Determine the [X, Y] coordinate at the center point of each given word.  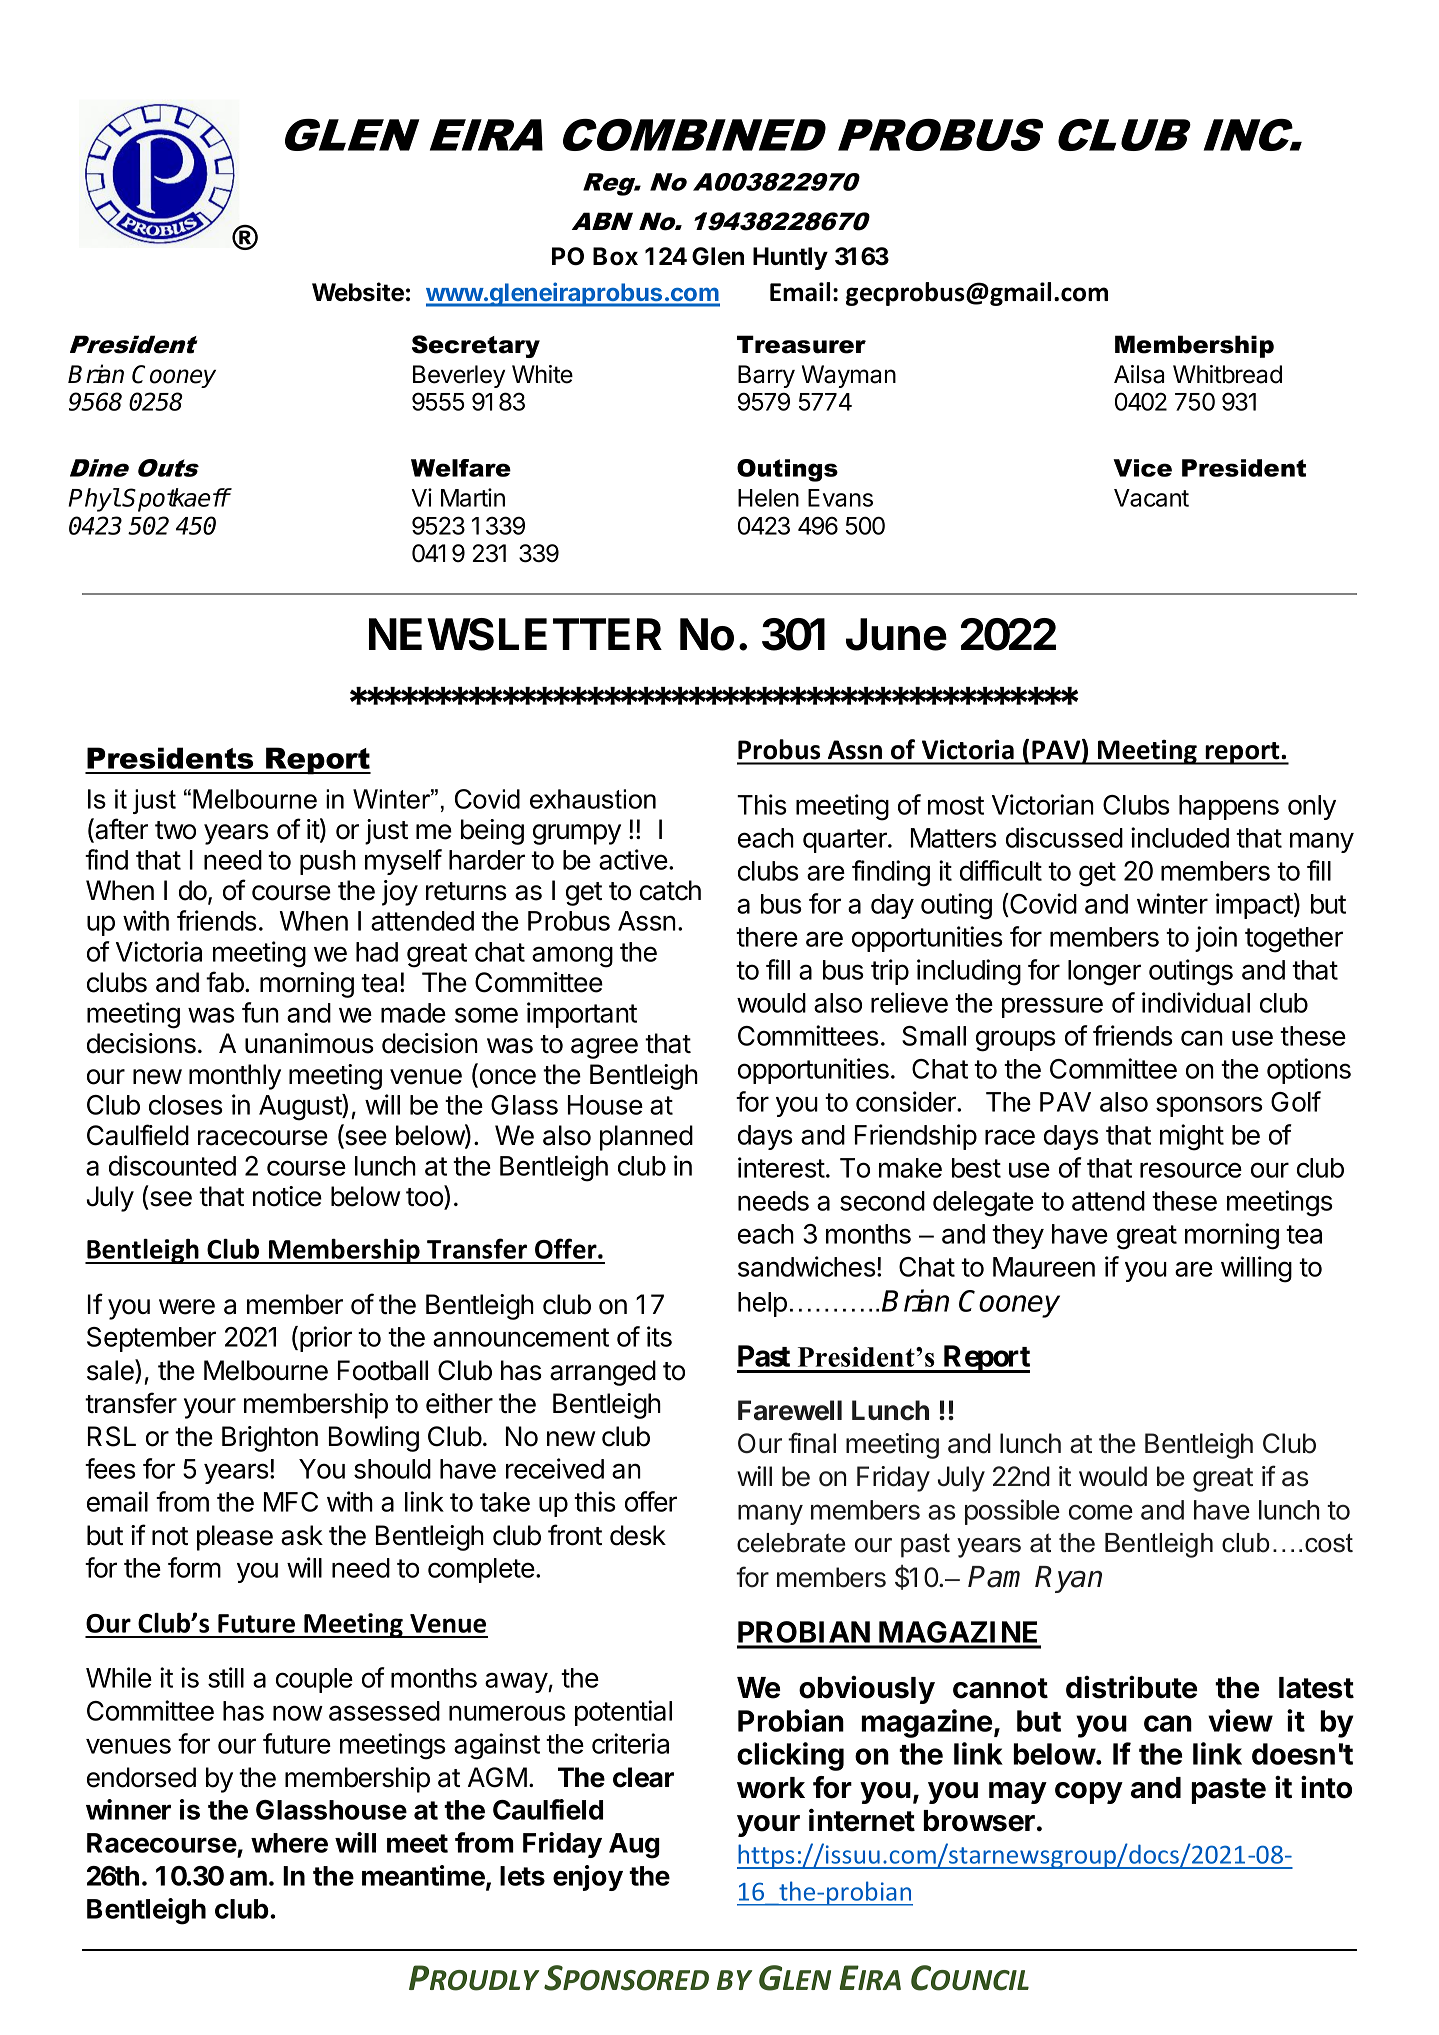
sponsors [1209, 1106]
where [289, 1843]
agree [604, 1048]
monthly [235, 1077]
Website [358, 292]
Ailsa [1139, 374]
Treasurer [801, 344]
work [771, 1788]
